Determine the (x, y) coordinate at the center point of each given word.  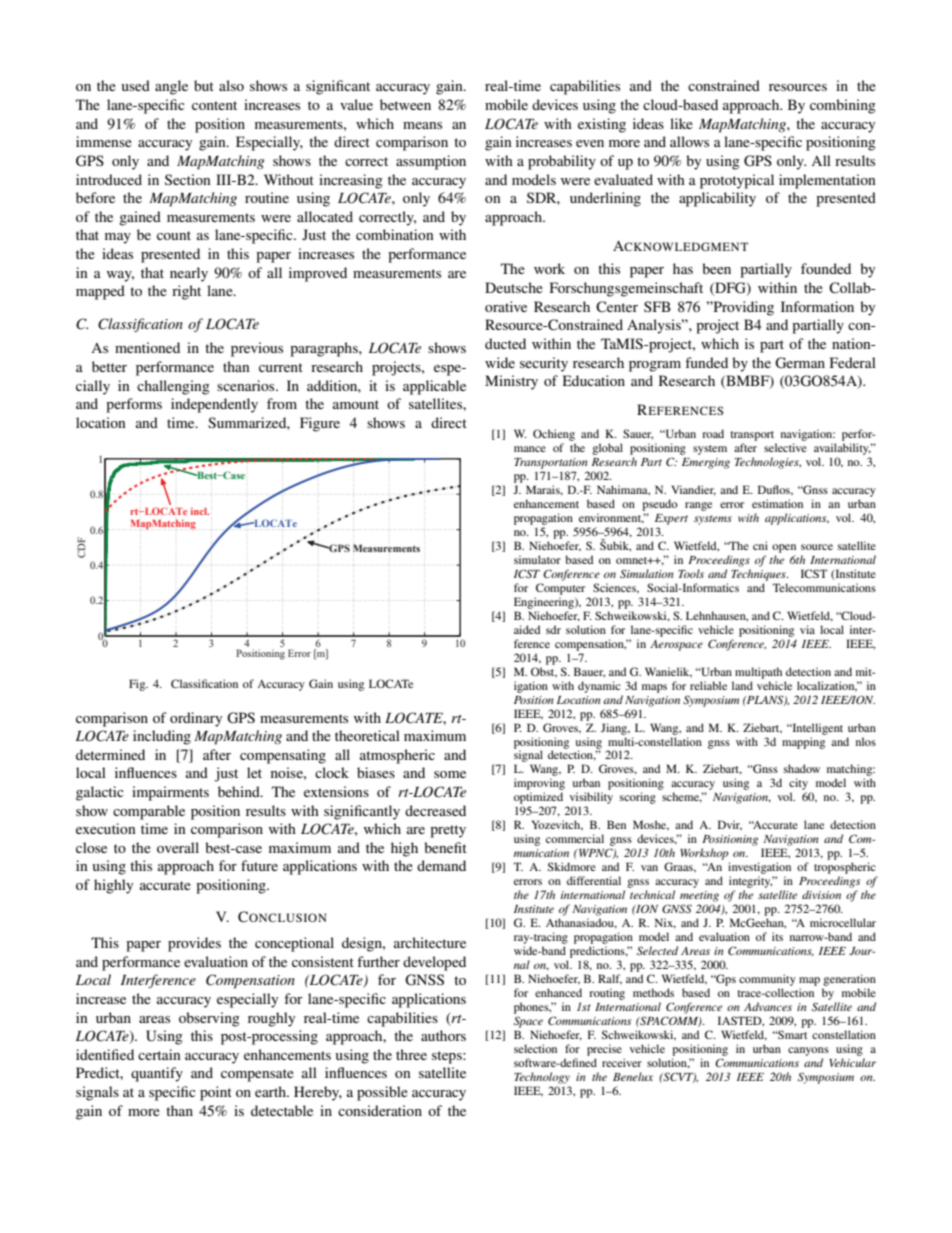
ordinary (196, 719)
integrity (751, 882)
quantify (157, 1074)
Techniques (759, 575)
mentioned (147, 347)
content (214, 105)
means (422, 125)
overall (178, 847)
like (681, 123)
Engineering (545, 603)
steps (448, 1057)
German (800, 363)
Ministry (511, 382)
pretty (448, 831)
